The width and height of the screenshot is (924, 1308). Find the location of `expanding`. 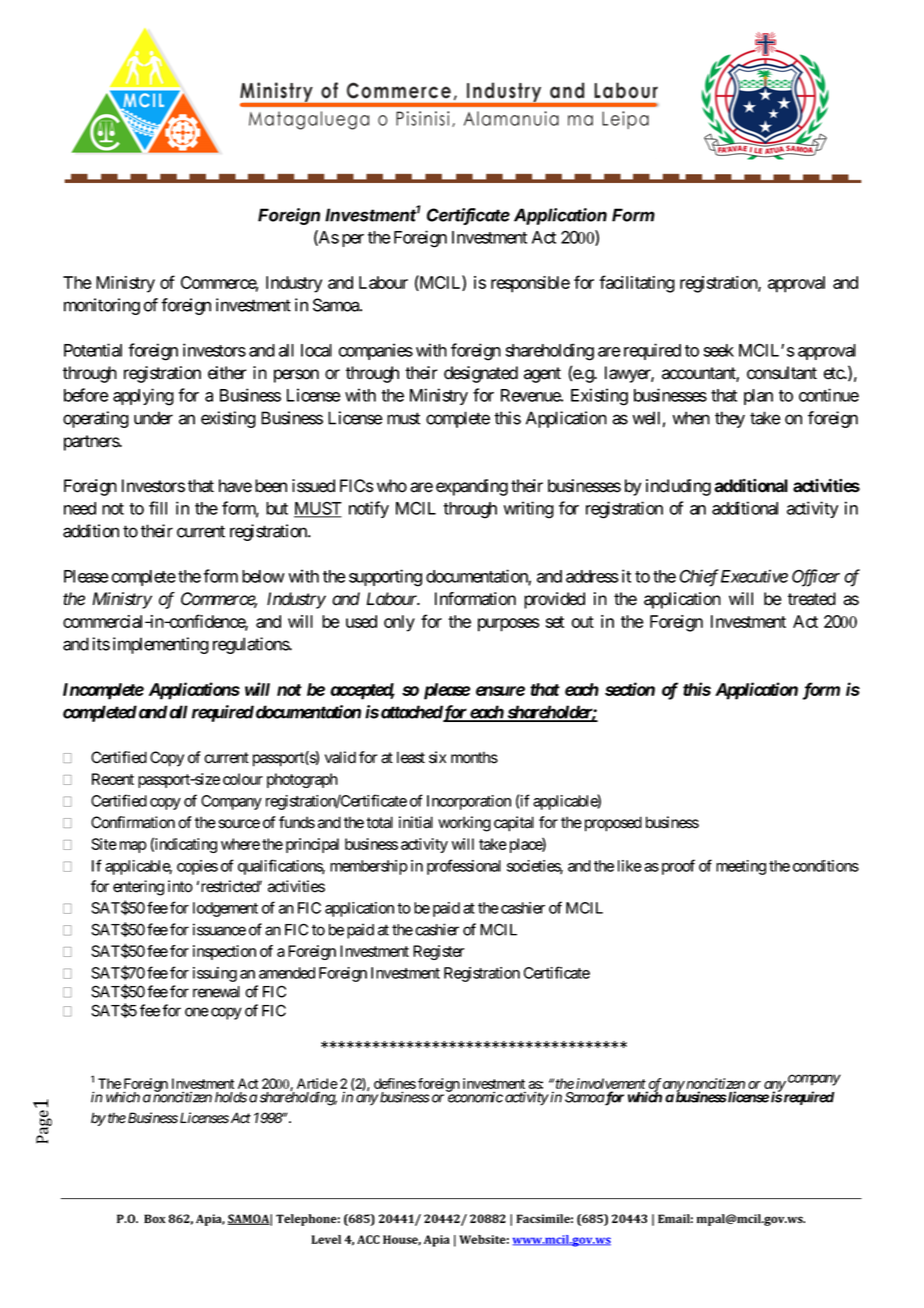

expanding is located at coordinates (472, 487).
